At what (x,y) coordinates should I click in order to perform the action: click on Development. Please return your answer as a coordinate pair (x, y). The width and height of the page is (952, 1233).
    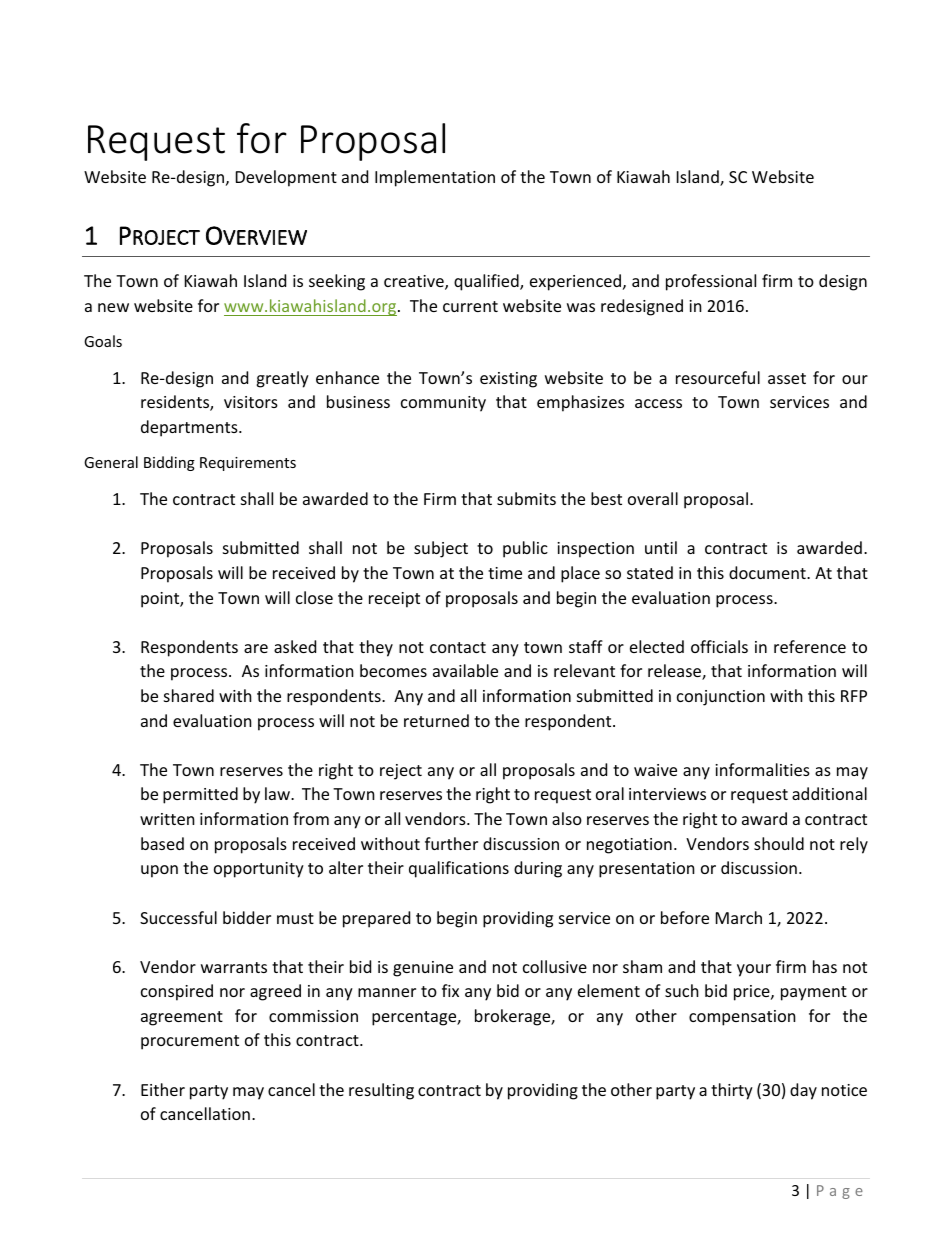
    Looking at the image, I should click on (286, 178).
